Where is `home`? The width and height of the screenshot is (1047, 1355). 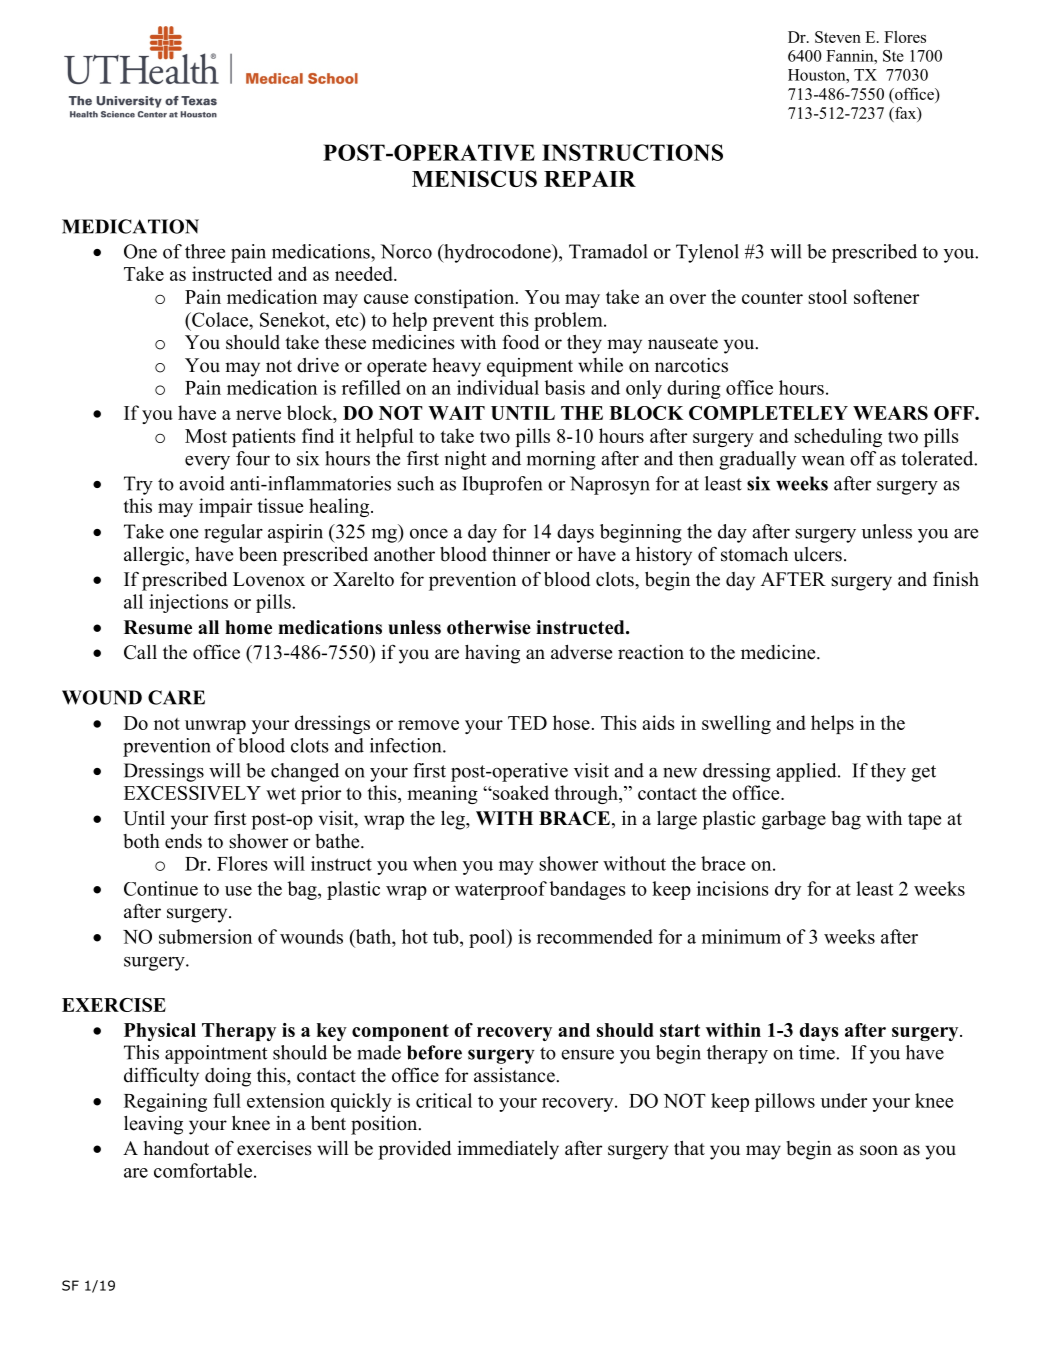 home is located at coordinates (248, 627).
